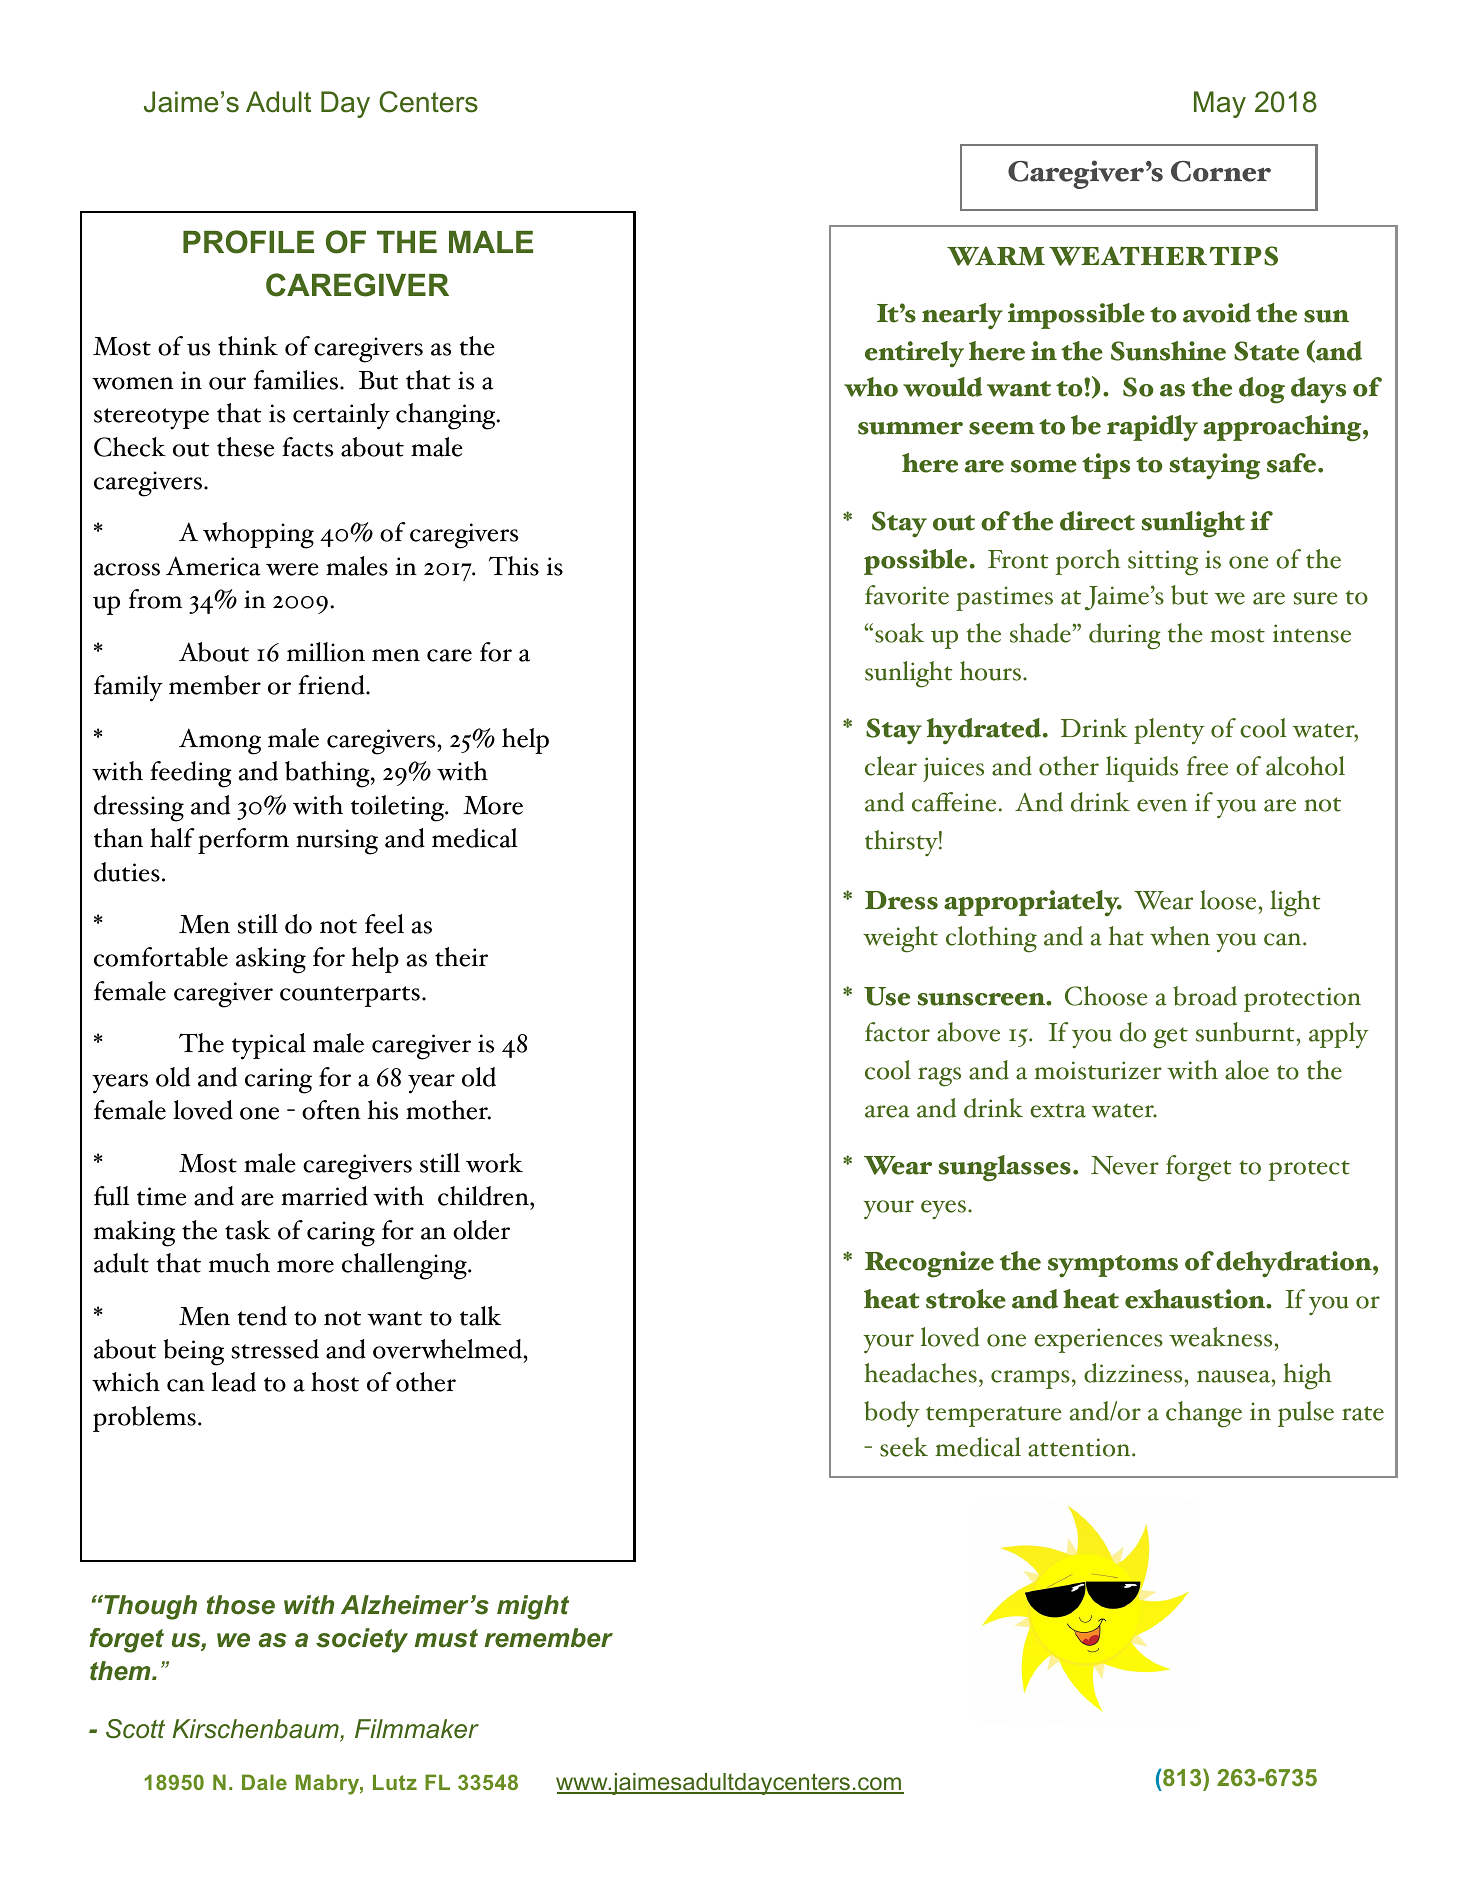 The image size is (1461, 1891). I want to click on WARM, so click(996, 256).
